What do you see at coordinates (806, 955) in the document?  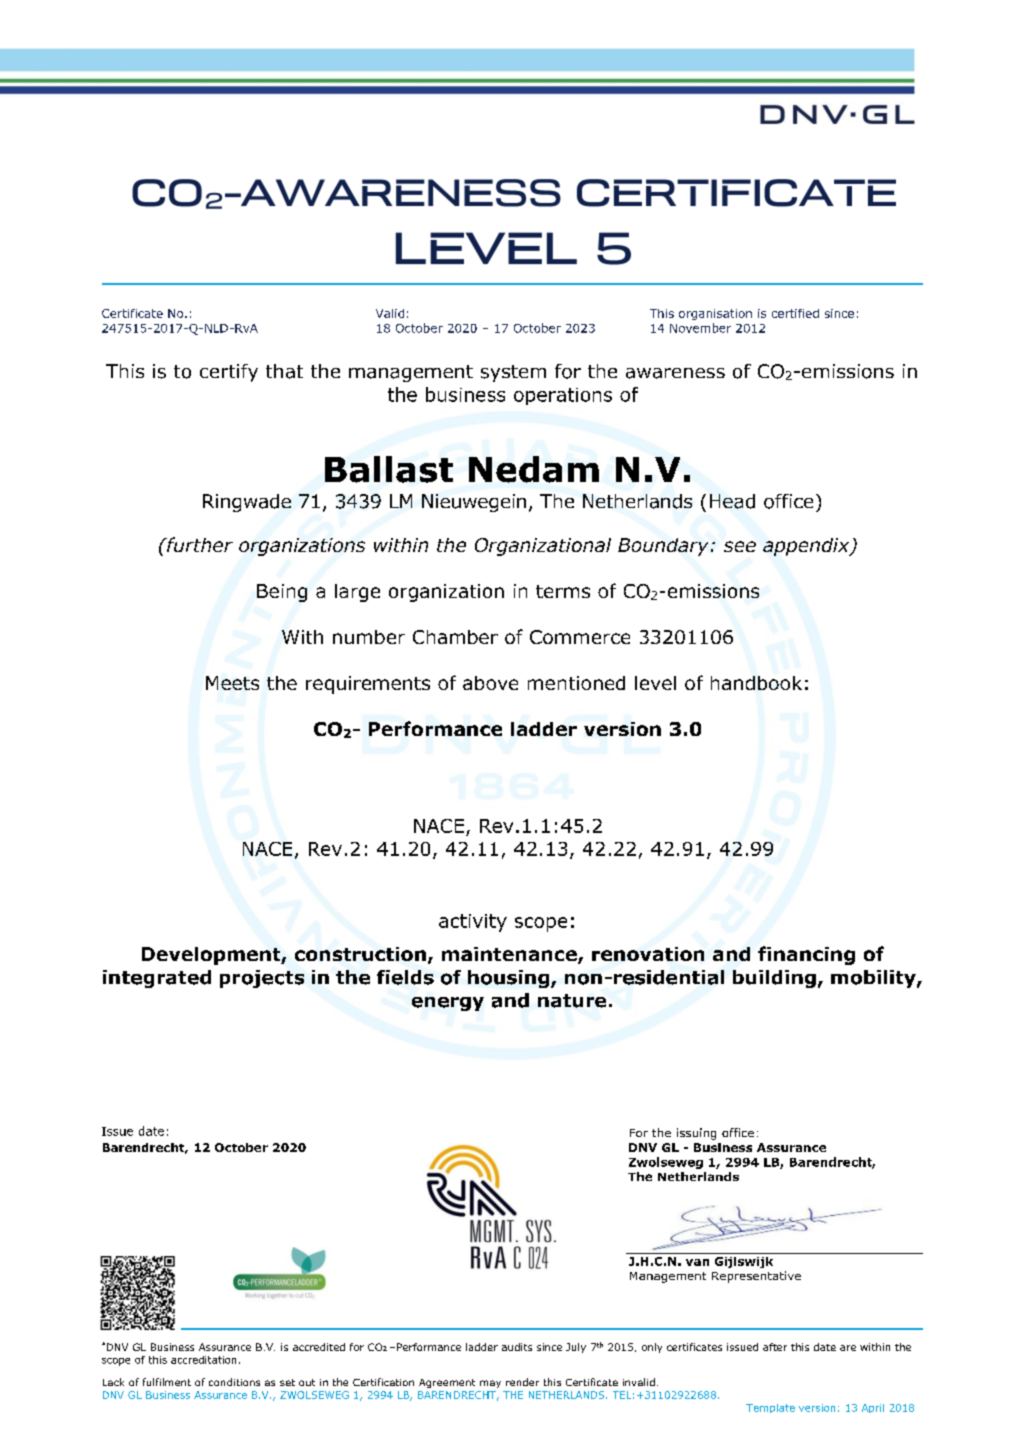 I see `financing` at bounding box center [806, 955].
